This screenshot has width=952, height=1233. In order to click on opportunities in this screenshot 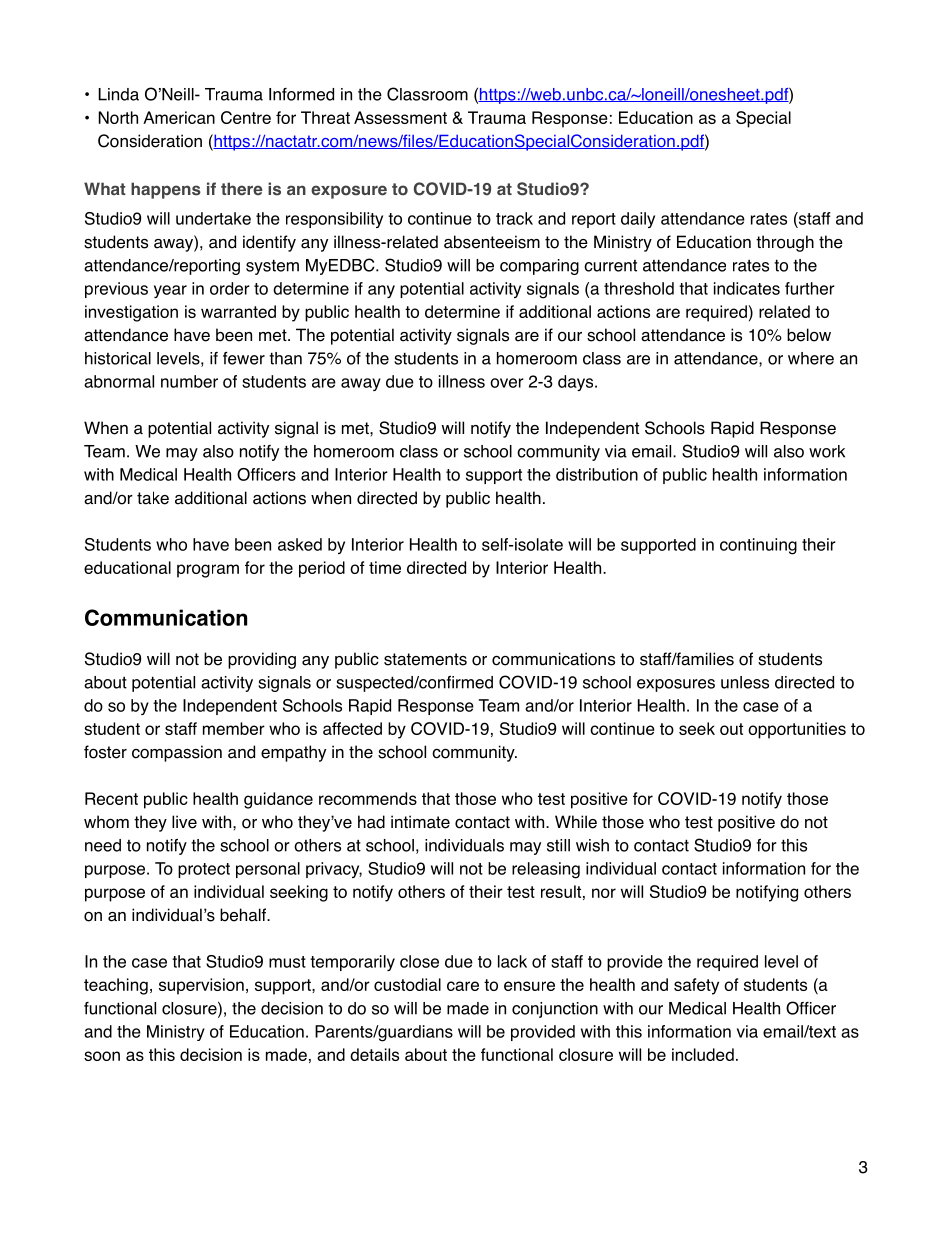, I will do `click(797, 730)`.
